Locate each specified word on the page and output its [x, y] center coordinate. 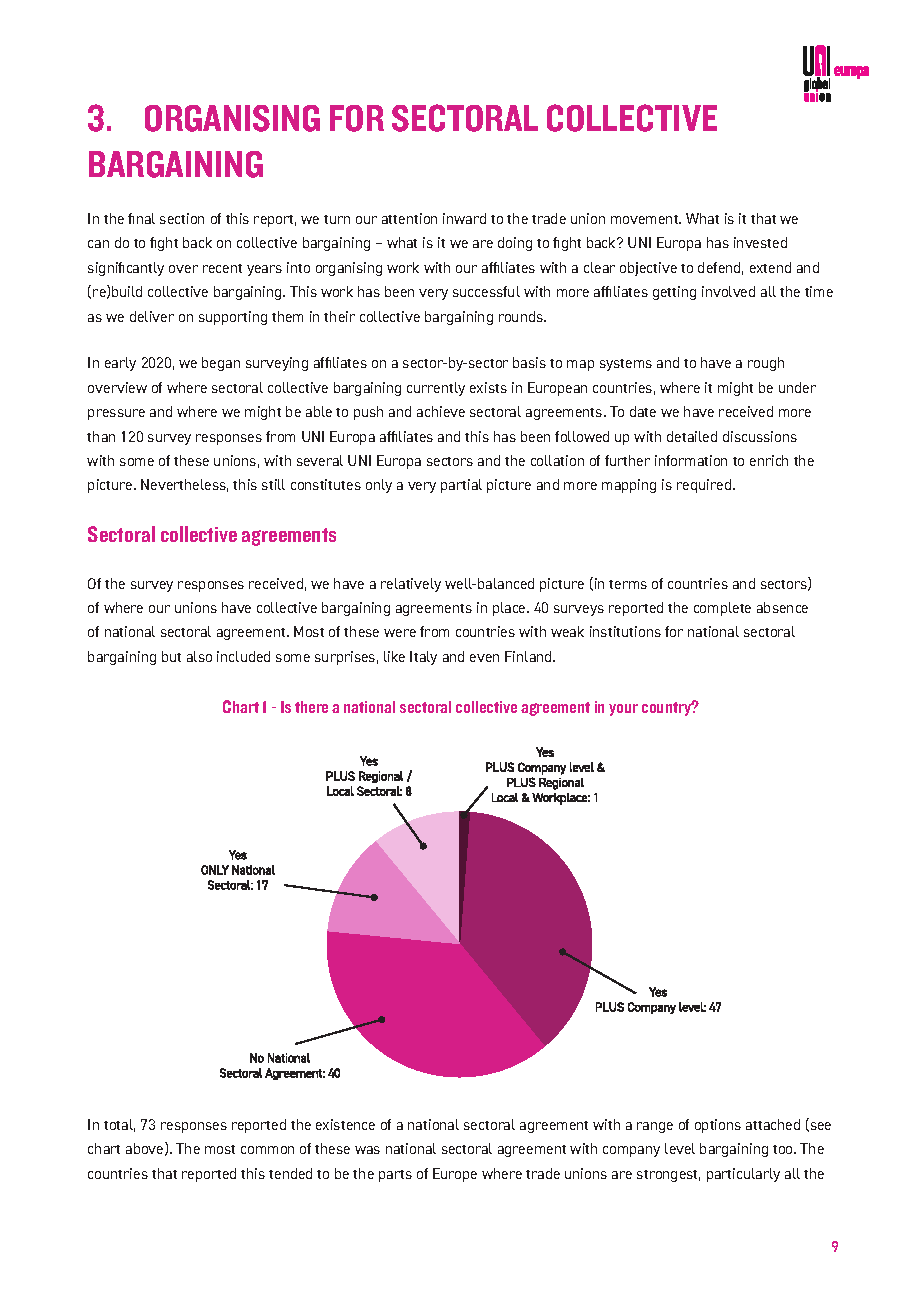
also [199, 656]
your [623, 710]
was [367, 1150]
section [182, 218]
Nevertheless [184, 485]
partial [461, 486]
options [718, 1126]
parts [395, 1176]
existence [345, 1124]
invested [760, 242]
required [705, 486]
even [484, 658]
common [267, 1150]
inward [464, 218]
